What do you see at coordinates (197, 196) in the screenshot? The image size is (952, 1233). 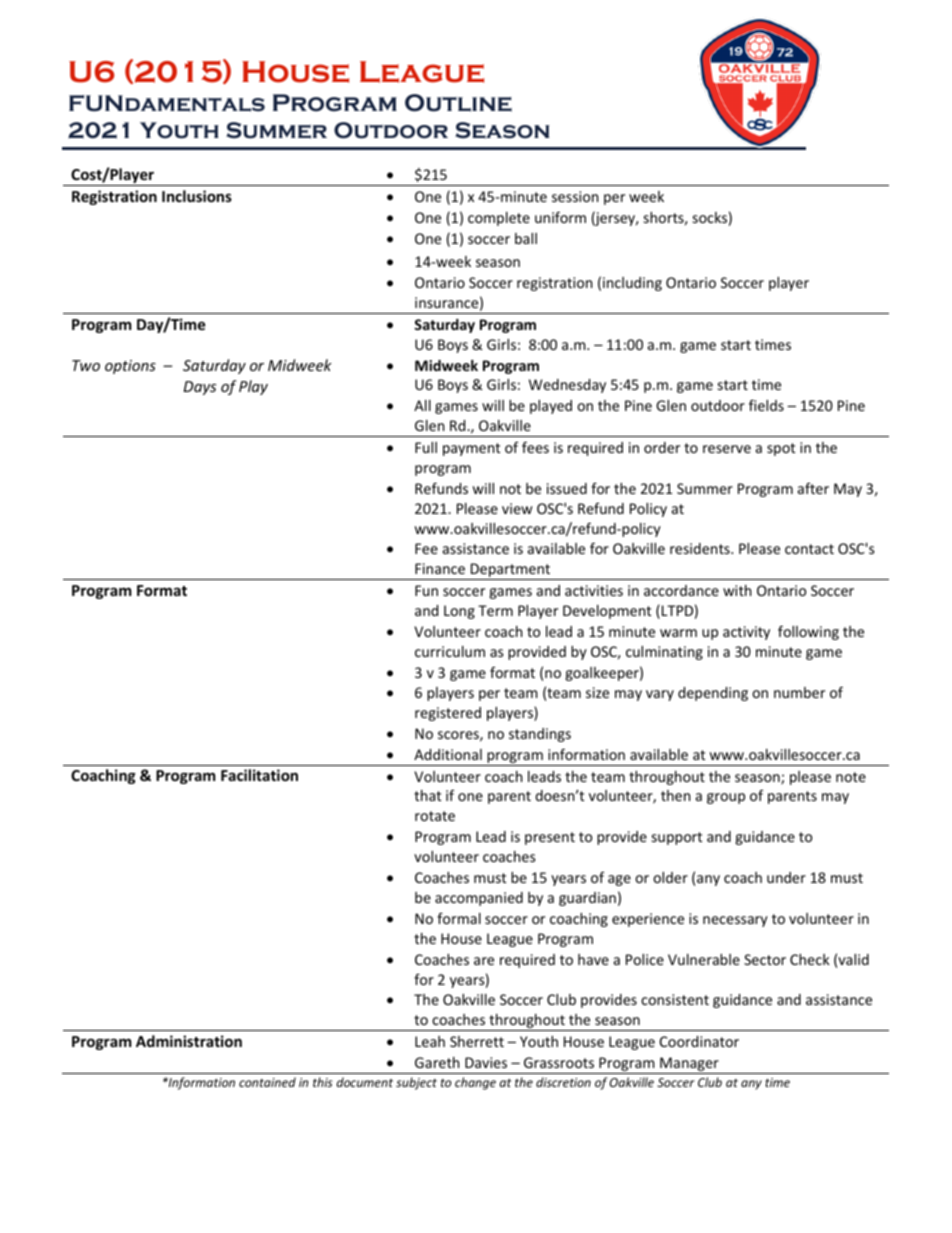 I see `Inclusions` at bounding box center [197, 196].
